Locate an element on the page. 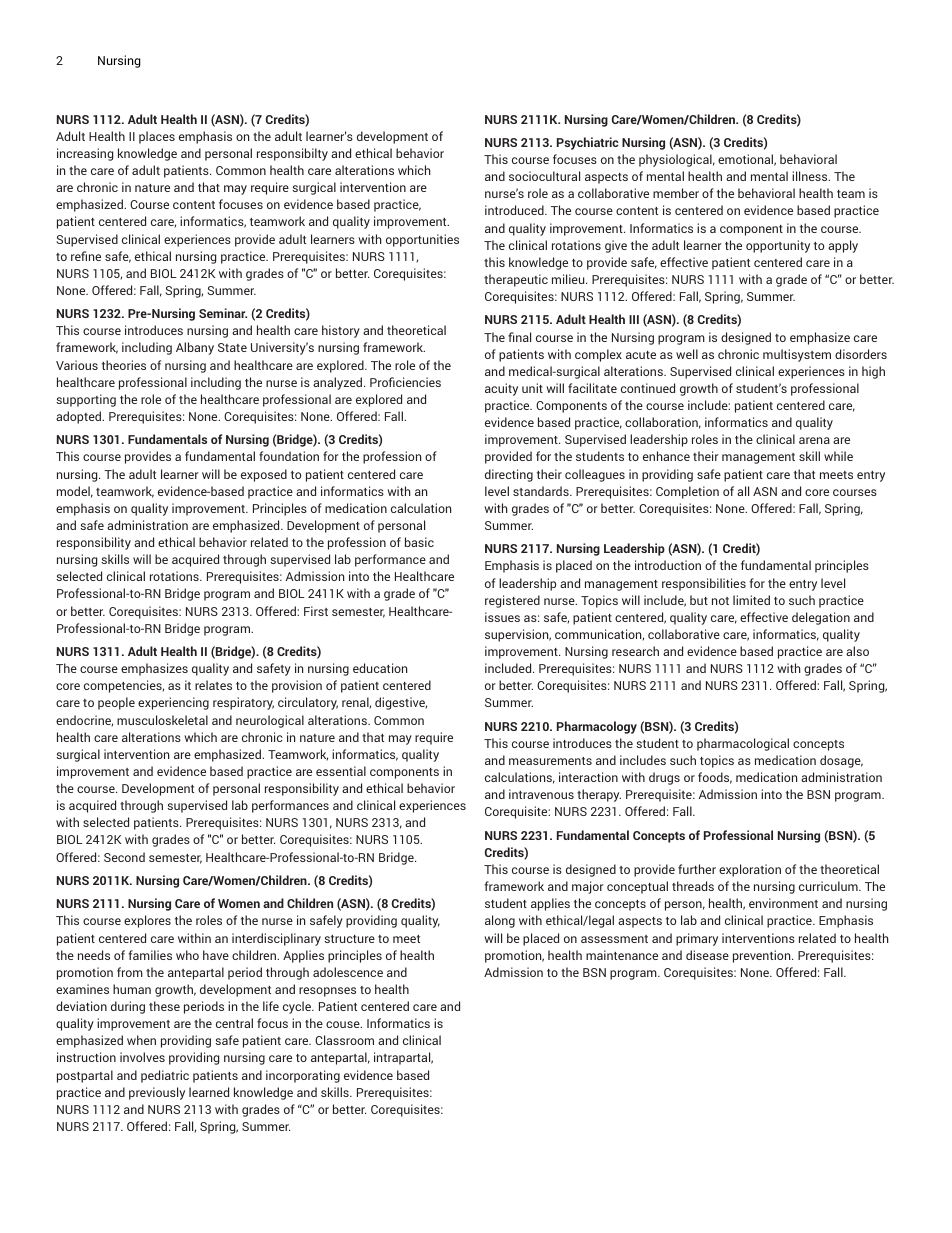 This image has width=952, height=1233. directing is located at coordinates (509, 475).
